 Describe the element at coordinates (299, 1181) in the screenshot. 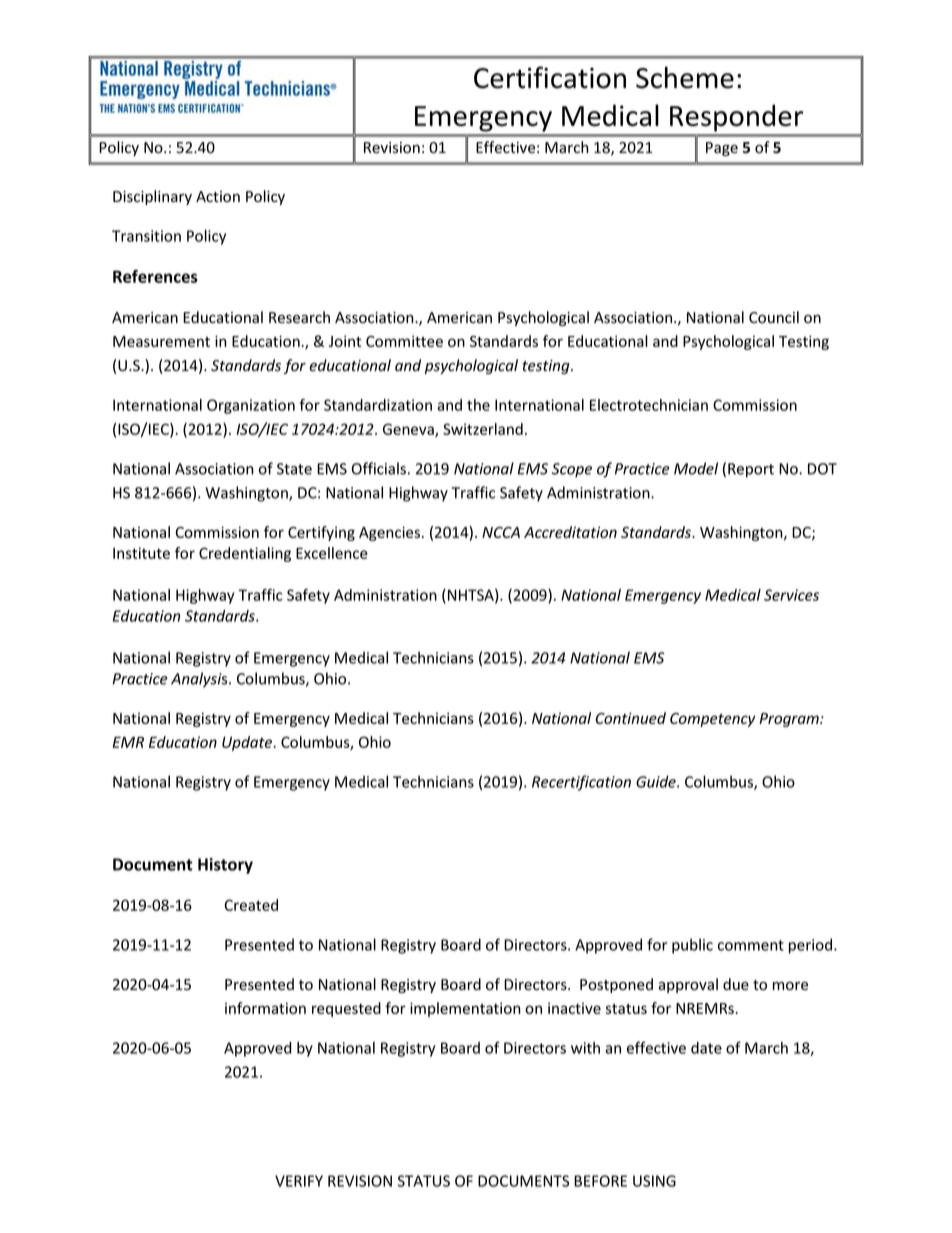

I see `VERIFY` at that location.
